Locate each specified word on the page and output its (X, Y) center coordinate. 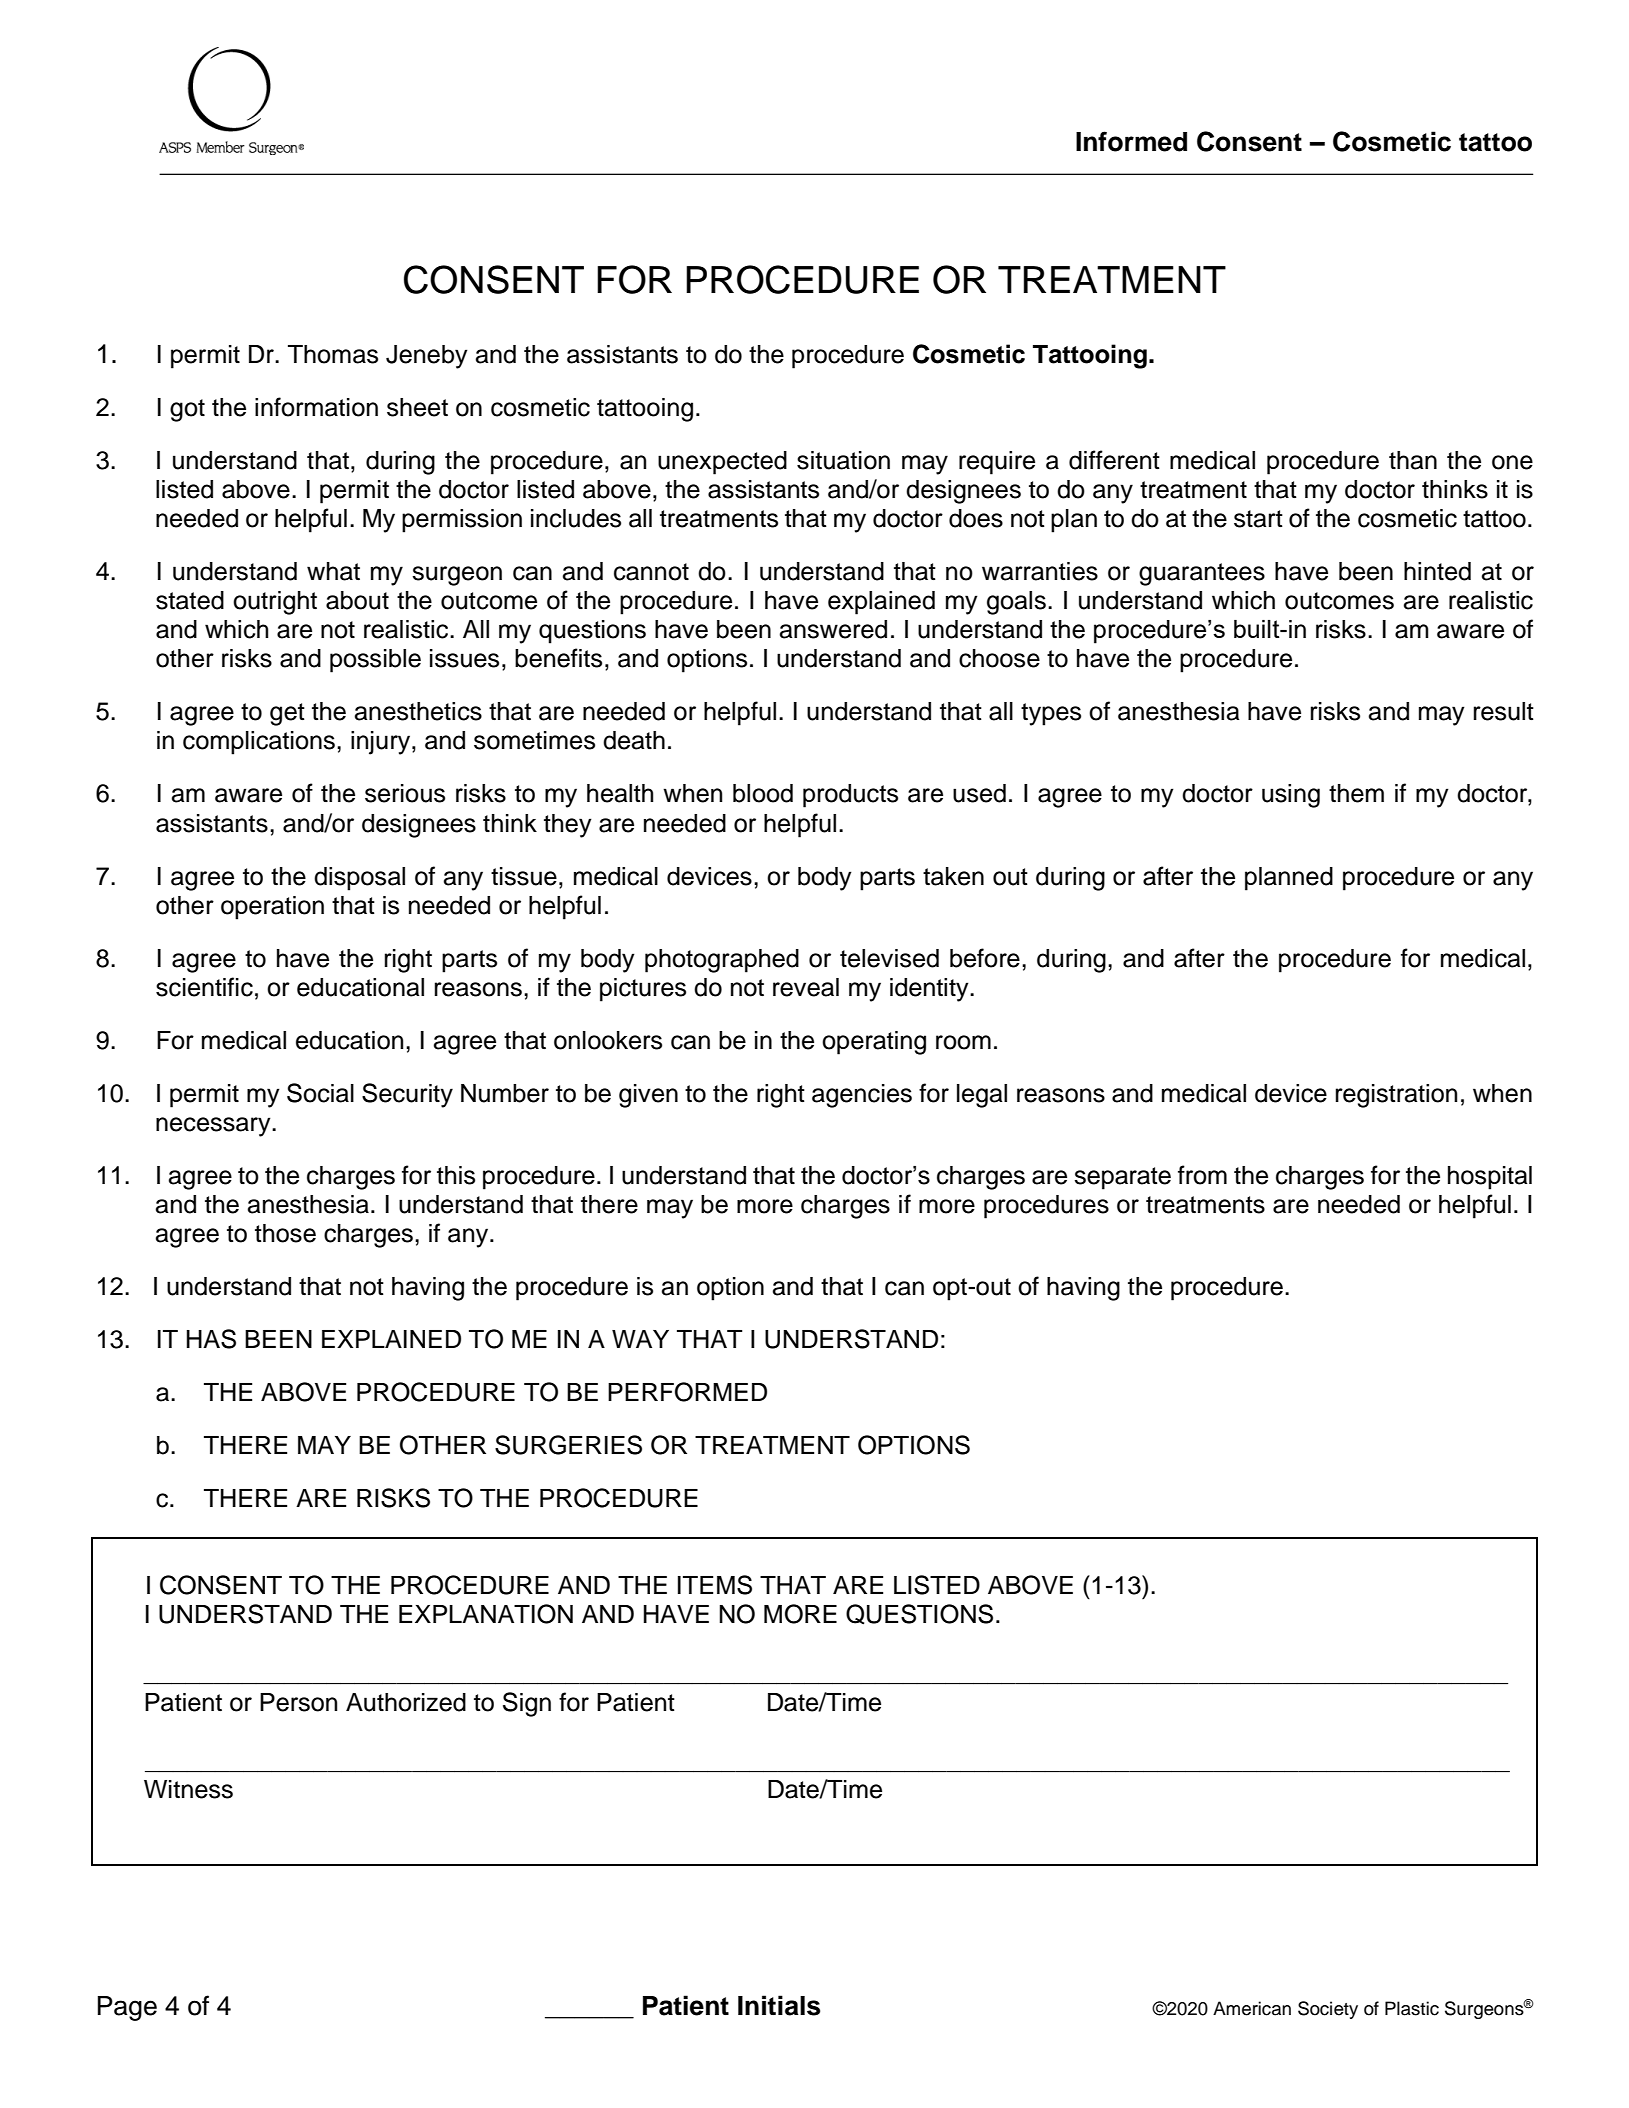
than (1413, 460)
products (850, 796)
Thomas (333, 354)
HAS (211, 1339)
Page (127, 2008)
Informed (1131, 141)
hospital (1490, 1178)
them (1356, 793)
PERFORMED (687, 1392)
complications (259, 743)
